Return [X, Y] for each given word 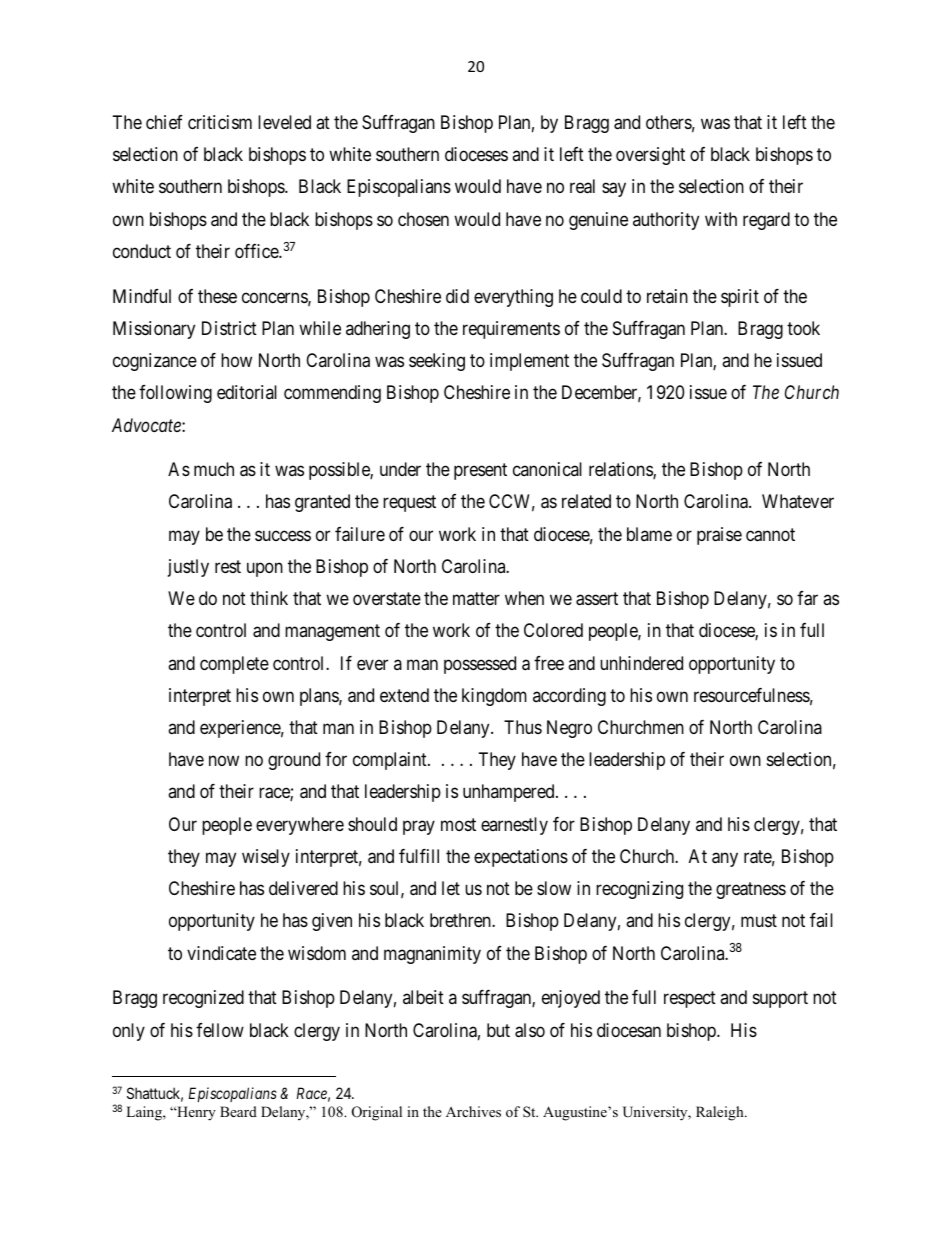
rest [228, 566]
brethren [461, 920]
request [409, 504]
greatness [751, 890]
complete [234, 665]
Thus [523, 727]
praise [719, 536]
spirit [740, 298]
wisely [266, 858]
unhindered [641, 663]
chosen [423, 219]
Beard [238, 1111]
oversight [650, 156]
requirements [511, 330]
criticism [220, 122]
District [229, 328]
